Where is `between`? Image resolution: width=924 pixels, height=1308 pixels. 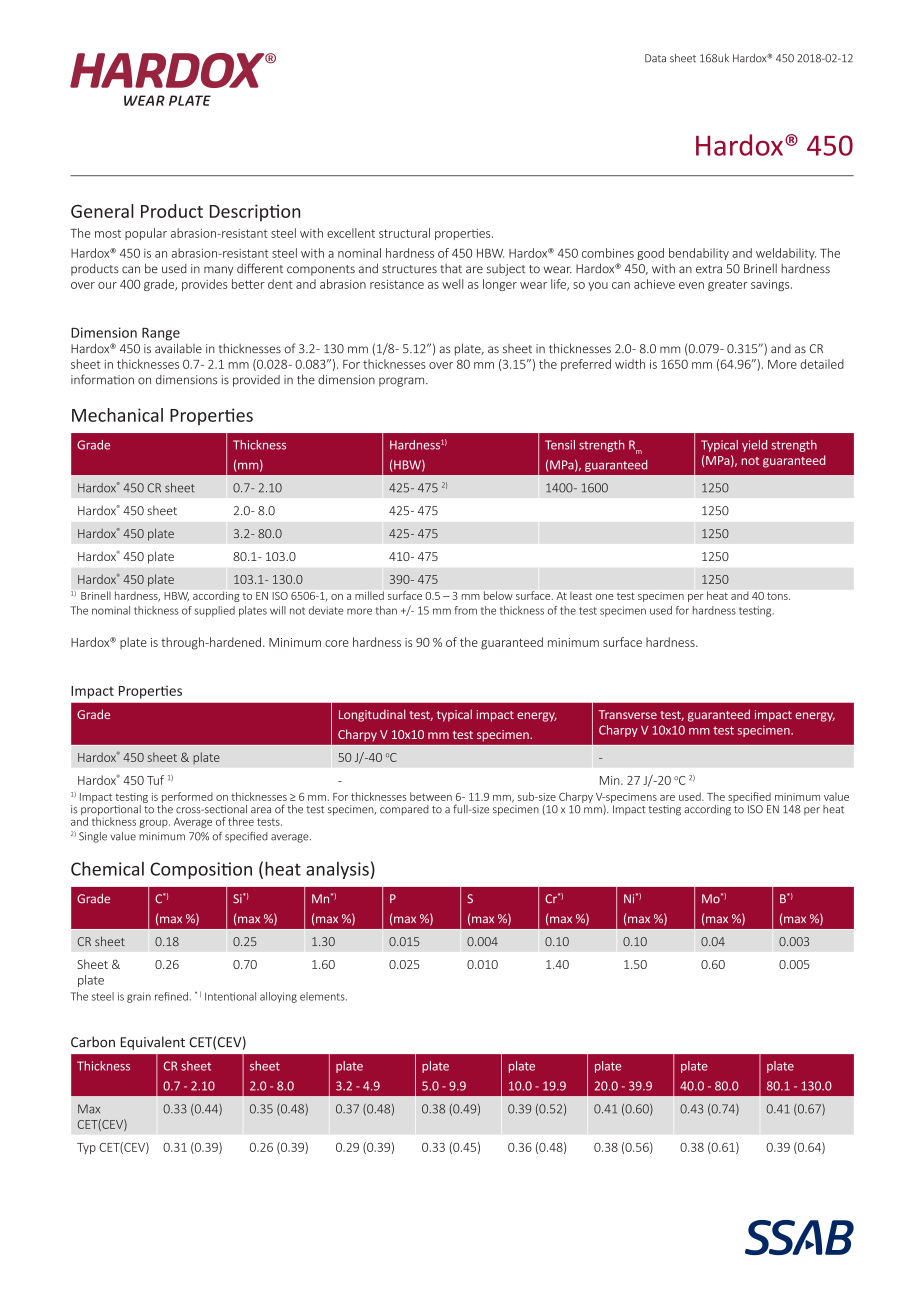
between is located at coordinates (431, 796).
